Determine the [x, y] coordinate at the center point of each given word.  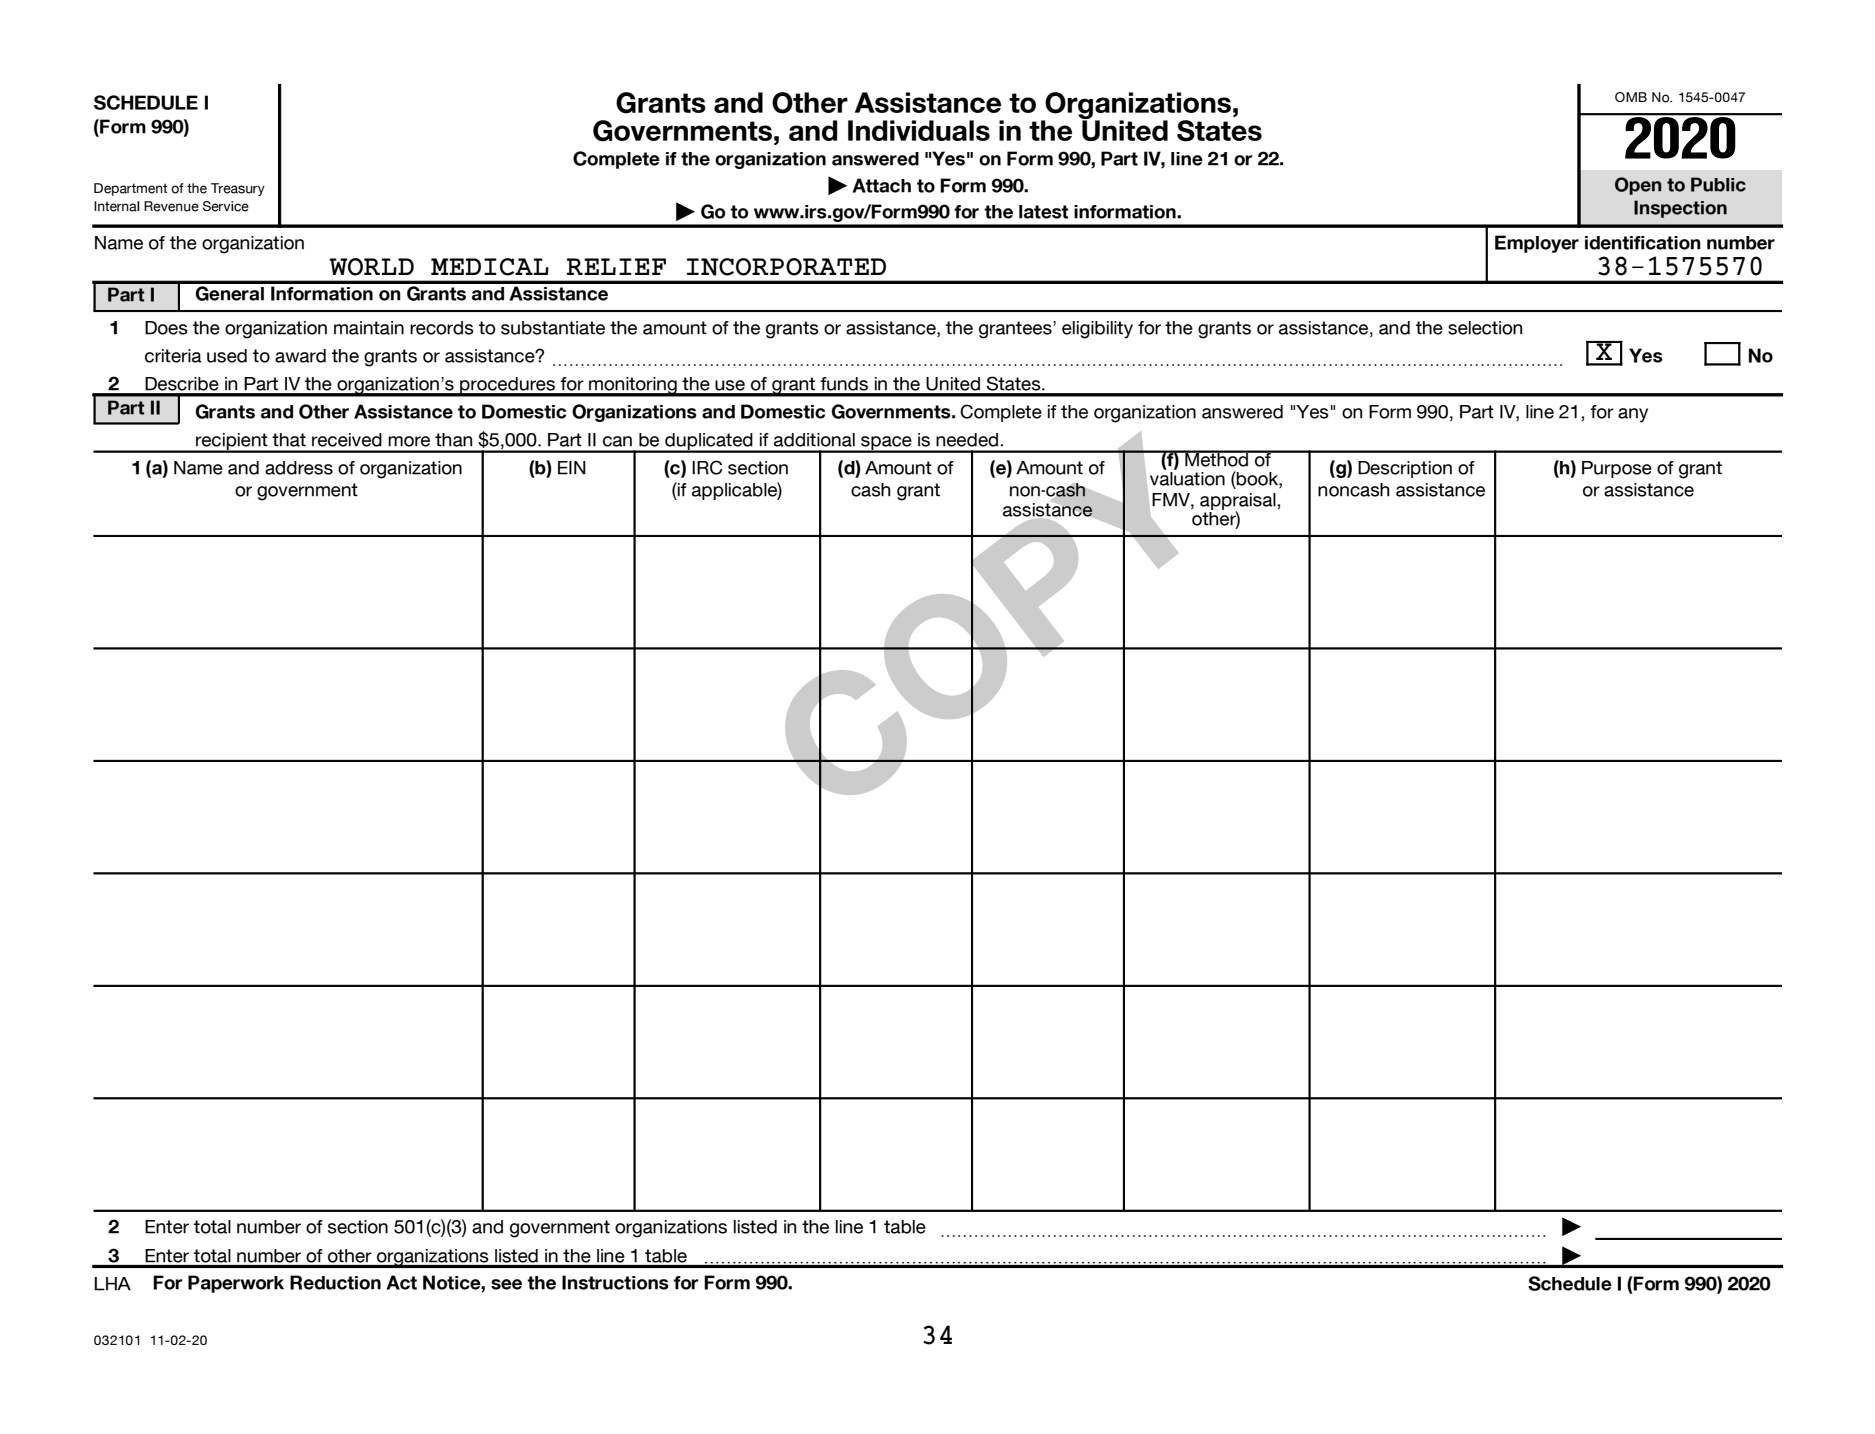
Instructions [615, 1282]
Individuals [919, 130]
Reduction [335, 1282]
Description [1405, 469]
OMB [1631, 97]
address [299, 468]
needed [968, 440]
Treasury [238, 189]
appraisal [1239, 502]
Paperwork [236, 1284]
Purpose [1617, 469]
